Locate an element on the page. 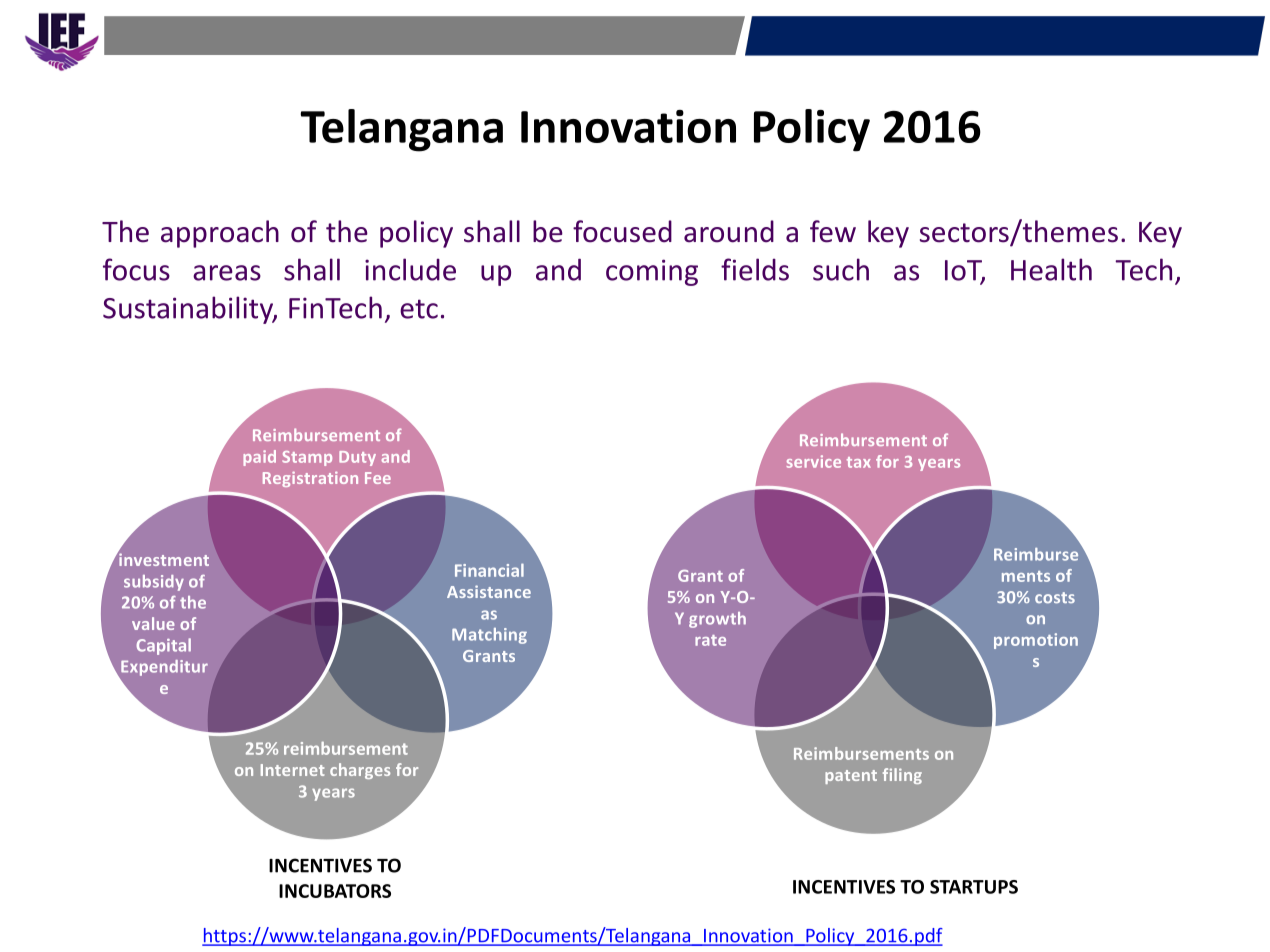 The width and height of the image is (1270, 952). coming is located at coordinates (652, 272).
